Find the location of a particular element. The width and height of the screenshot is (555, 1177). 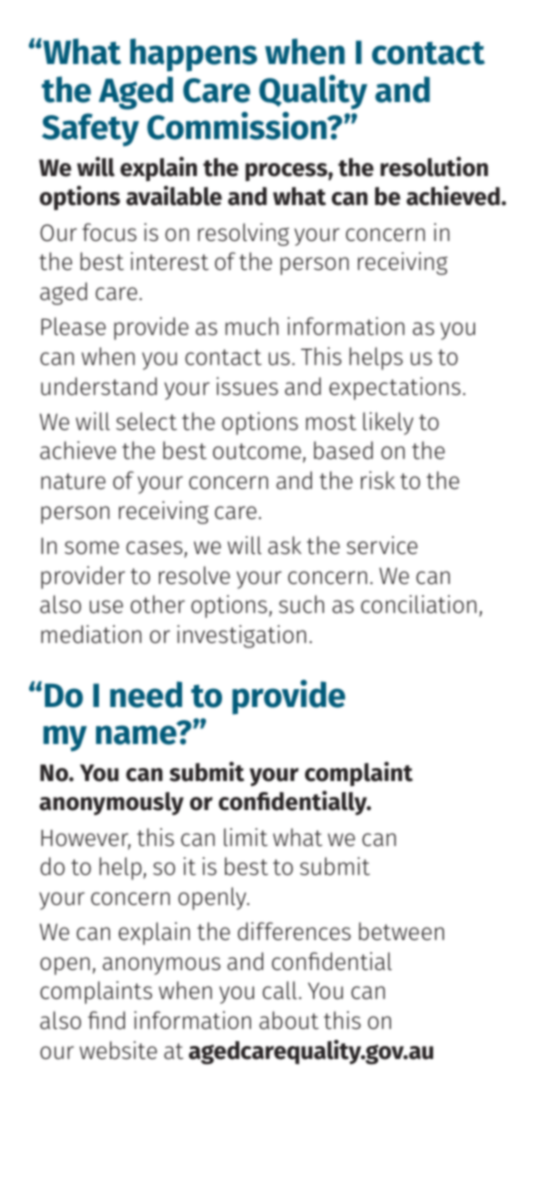

call is located at coordinates (280, 990).
